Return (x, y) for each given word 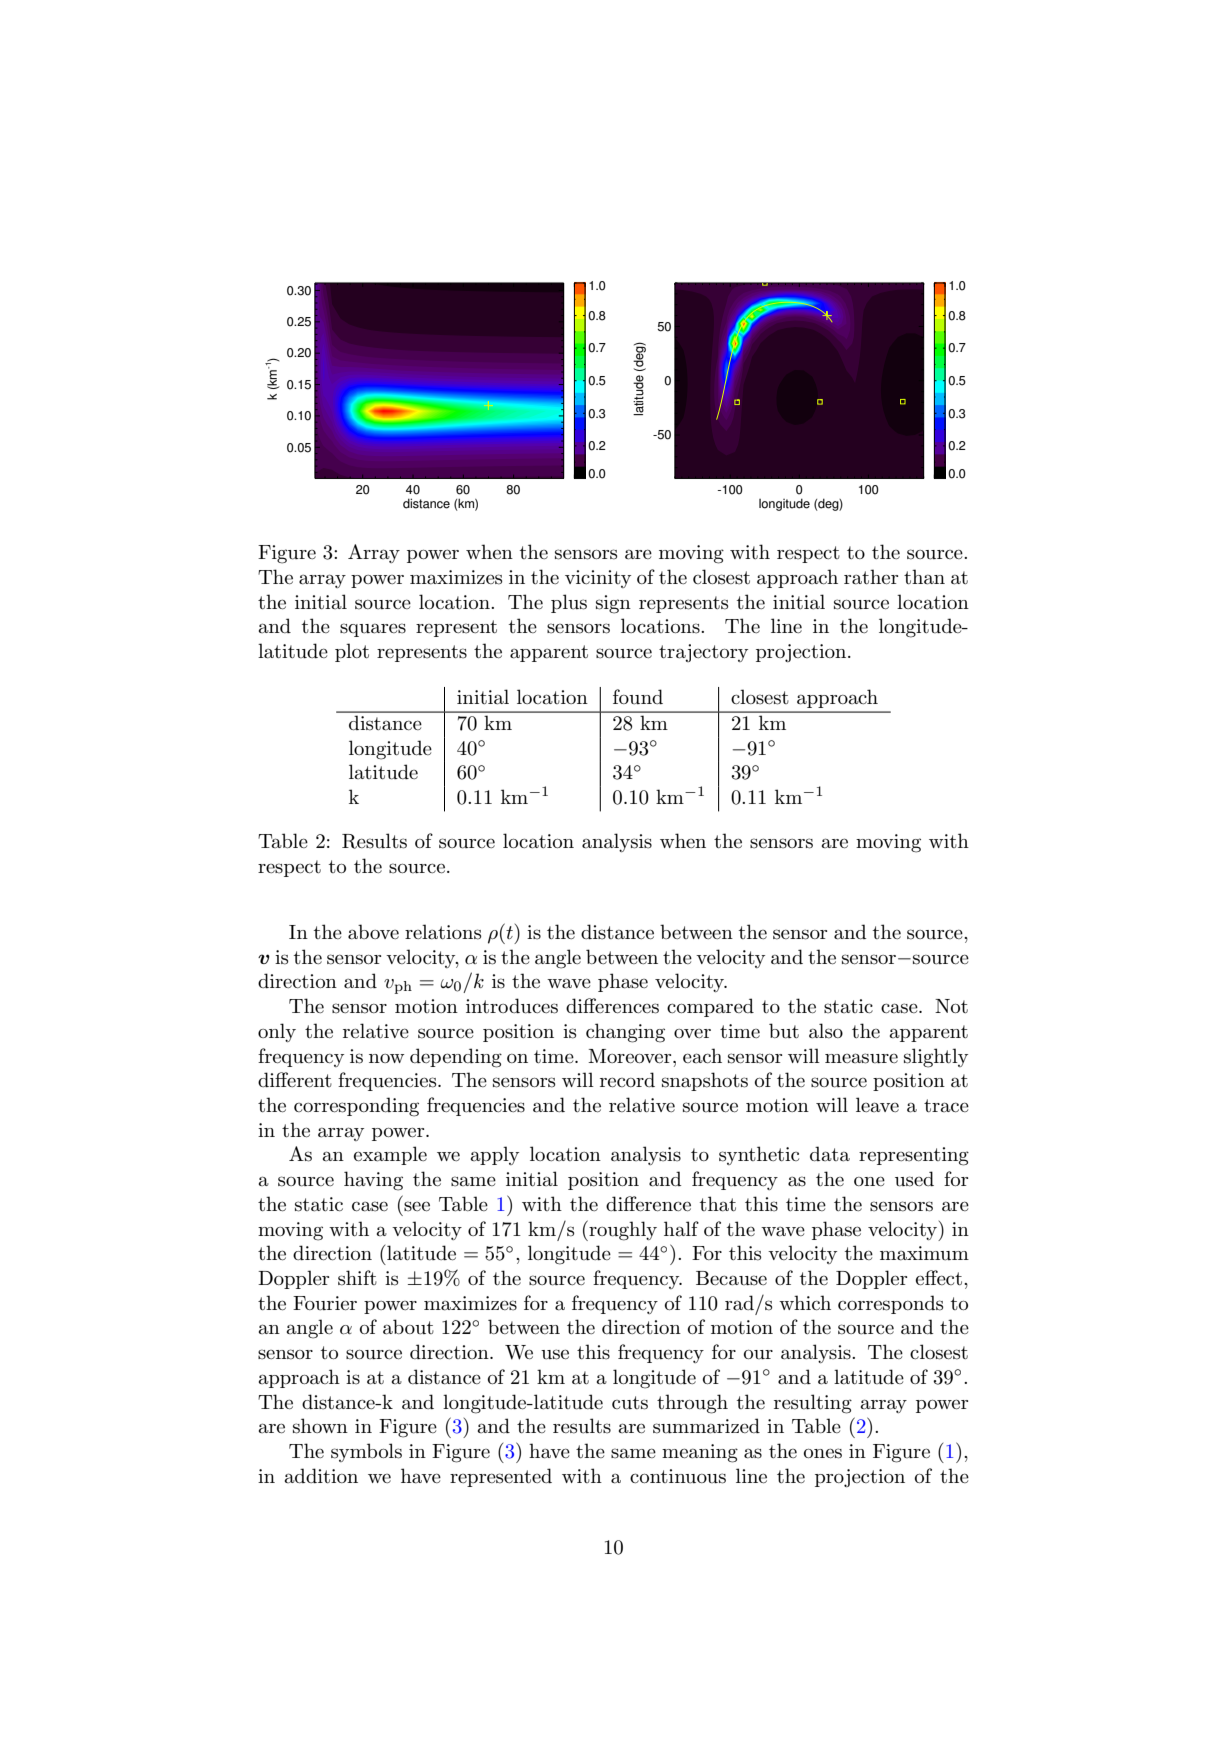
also (826, 1031)
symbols (366, 1452)
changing (625, 1033)
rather (871, 577)
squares (373, 630)
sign (613, 604)
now (386, 1058)
